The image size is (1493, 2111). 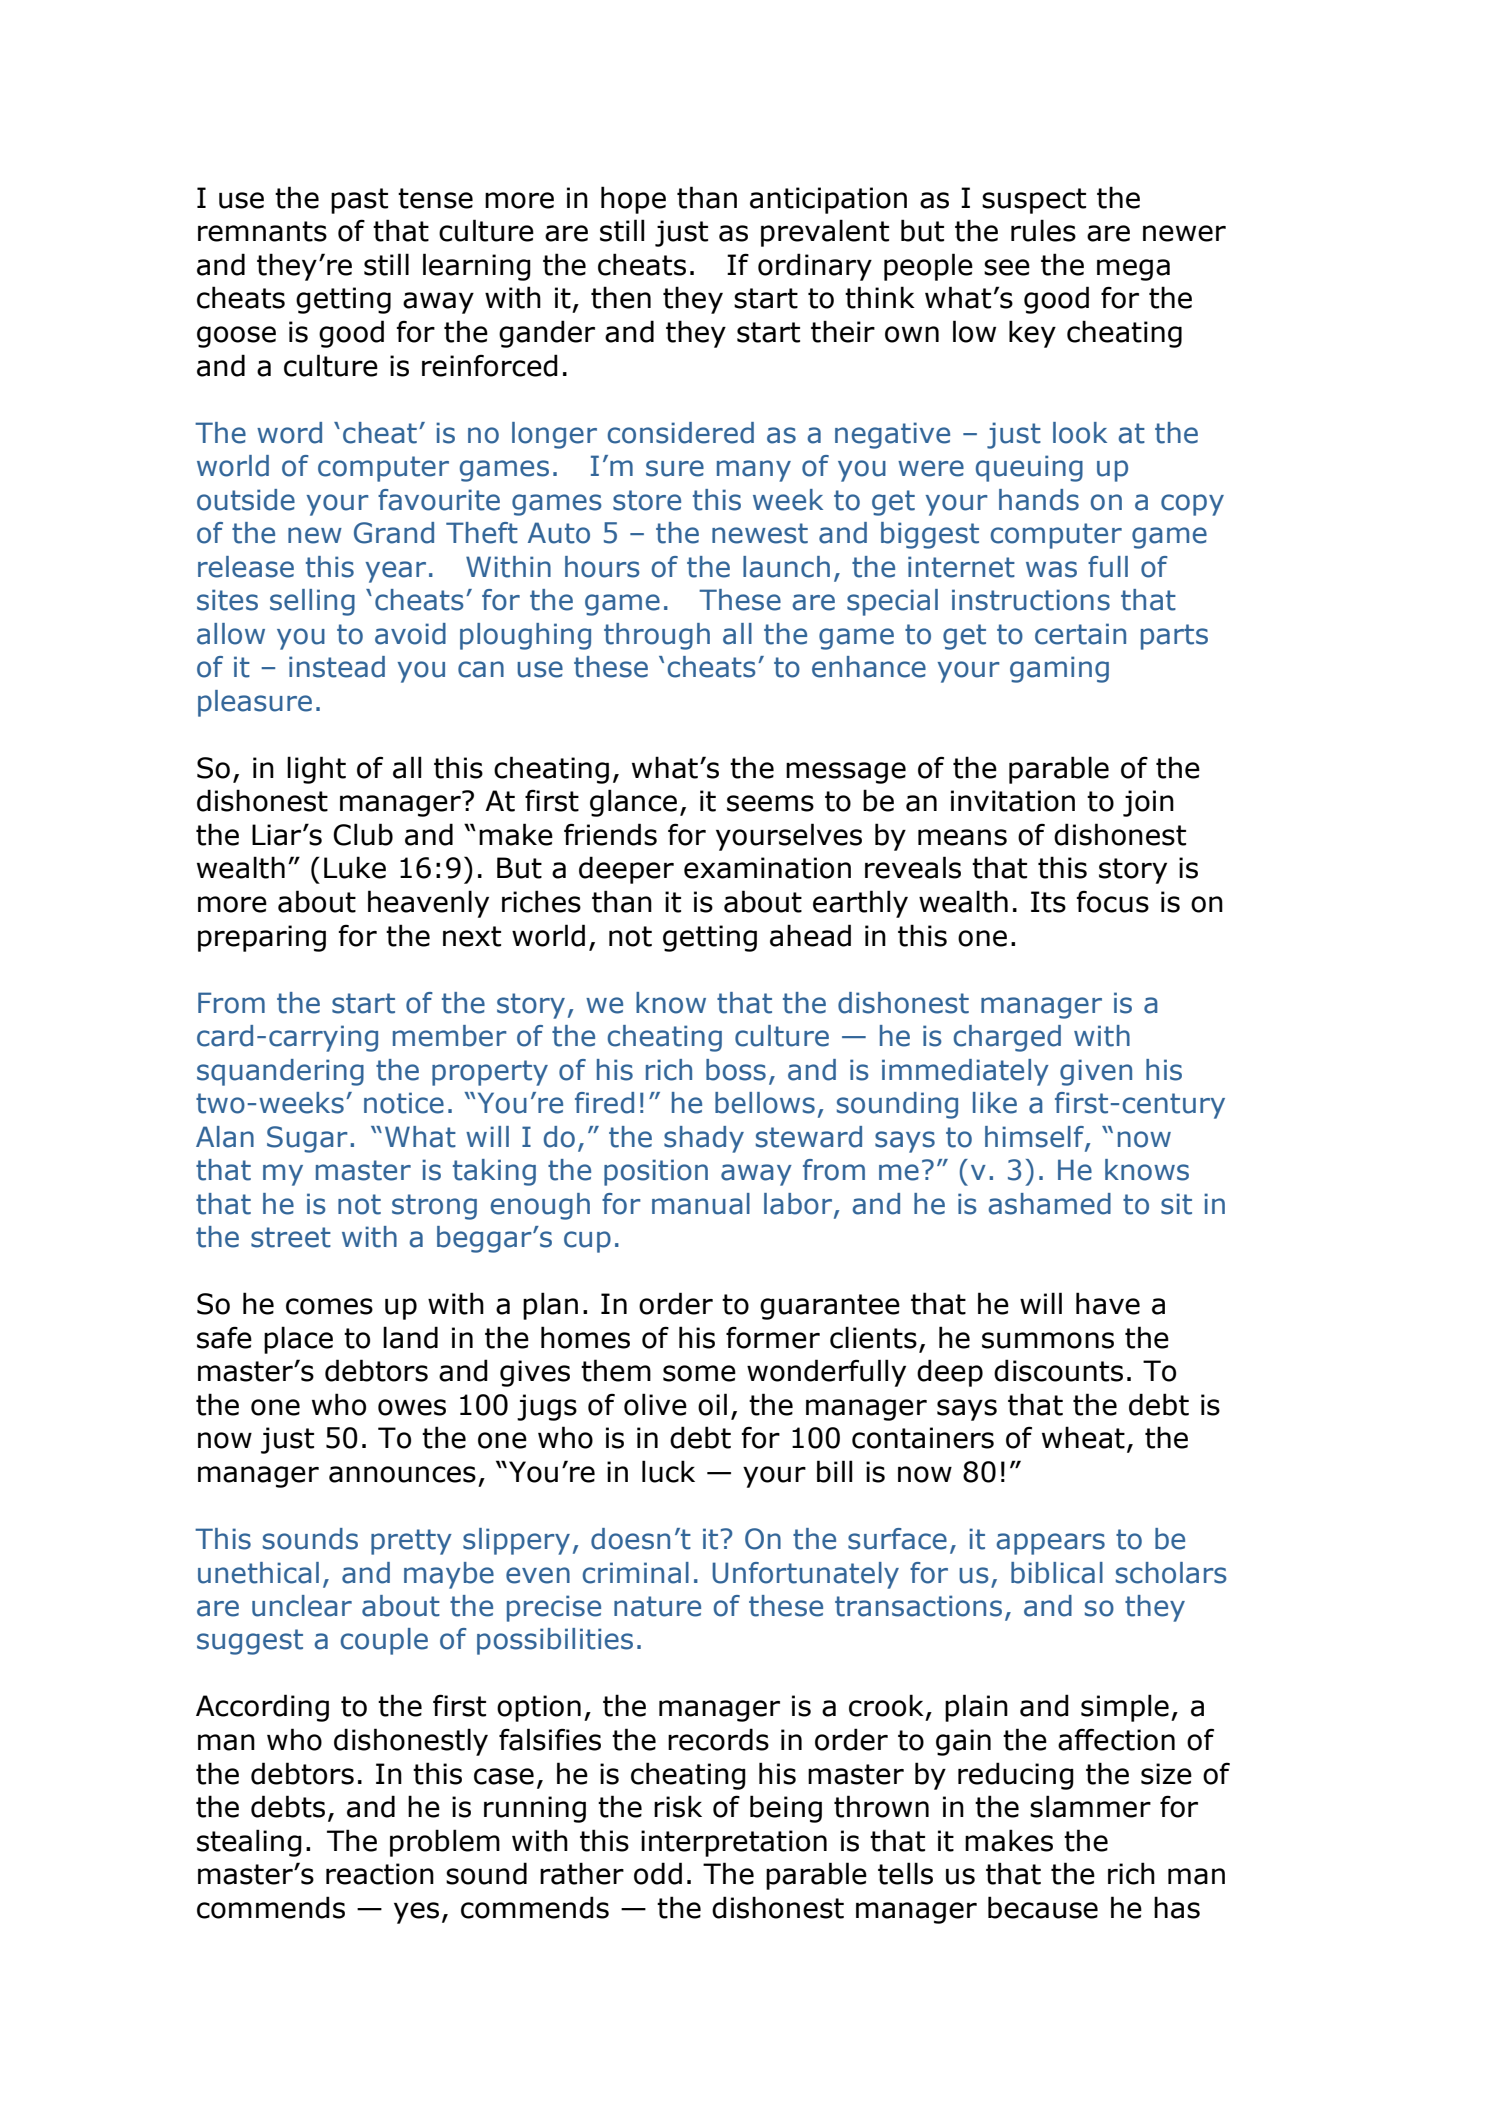 What do you see at coordinates (316, 770) in the image?
I see `light` at bounding box center [316, 770].
